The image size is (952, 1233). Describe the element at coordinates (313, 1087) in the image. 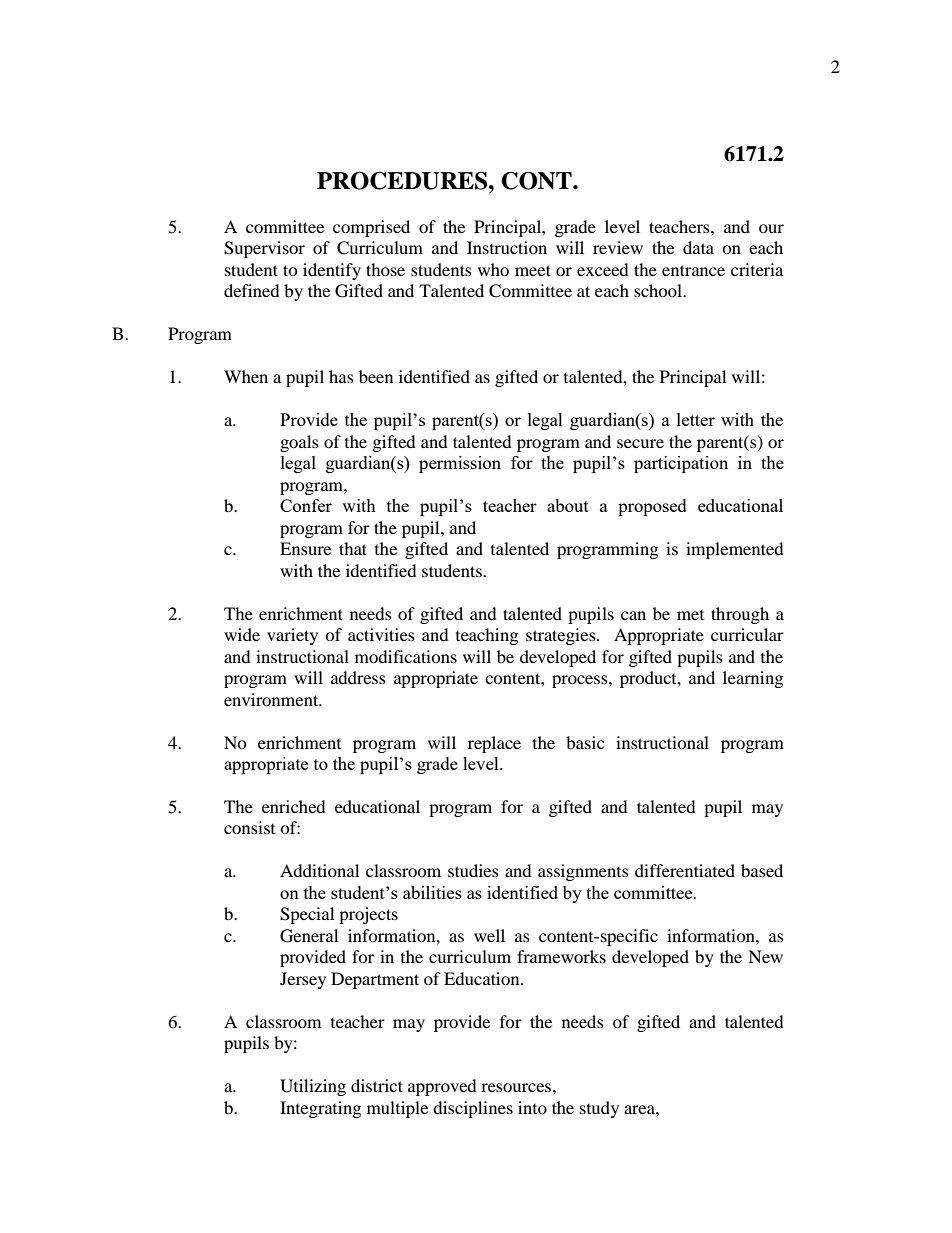

I see `Utilizing` at that location.
